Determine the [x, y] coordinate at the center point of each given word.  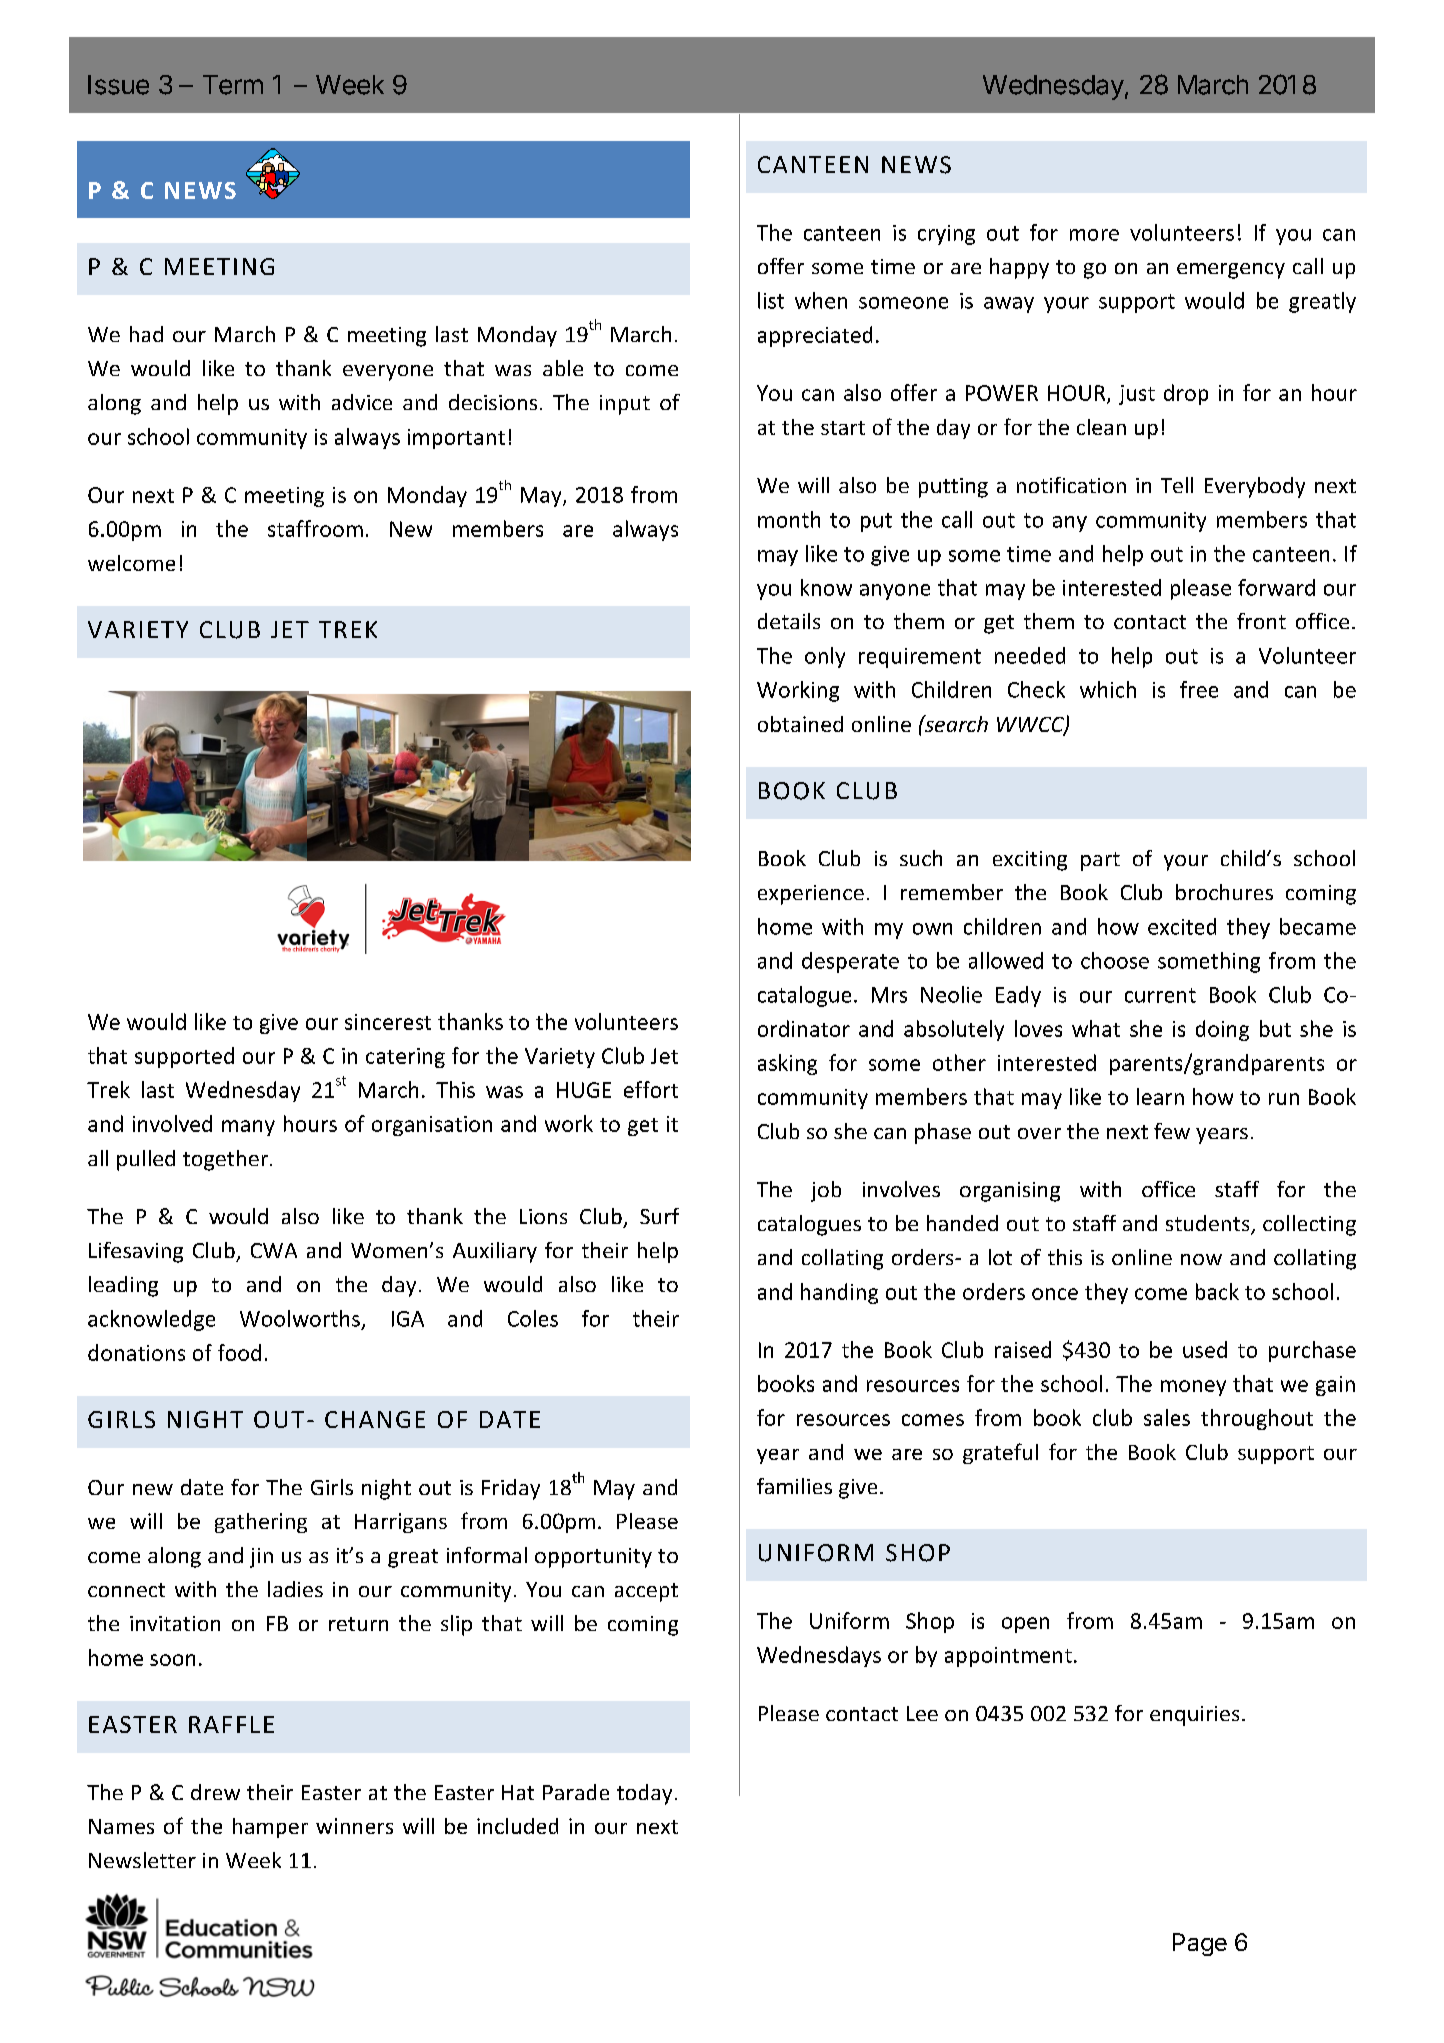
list [771, 300]
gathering [261, 1523]
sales [1167, 1417]
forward [1276, 587]
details [789, 621]
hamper [270, 1828]
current [1160, 995]
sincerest [388, 1022]
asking [787, 1064]
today [644, 1794]
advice [362, 402]
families [794, 1486]
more [1094, 235]
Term [233, 85]
